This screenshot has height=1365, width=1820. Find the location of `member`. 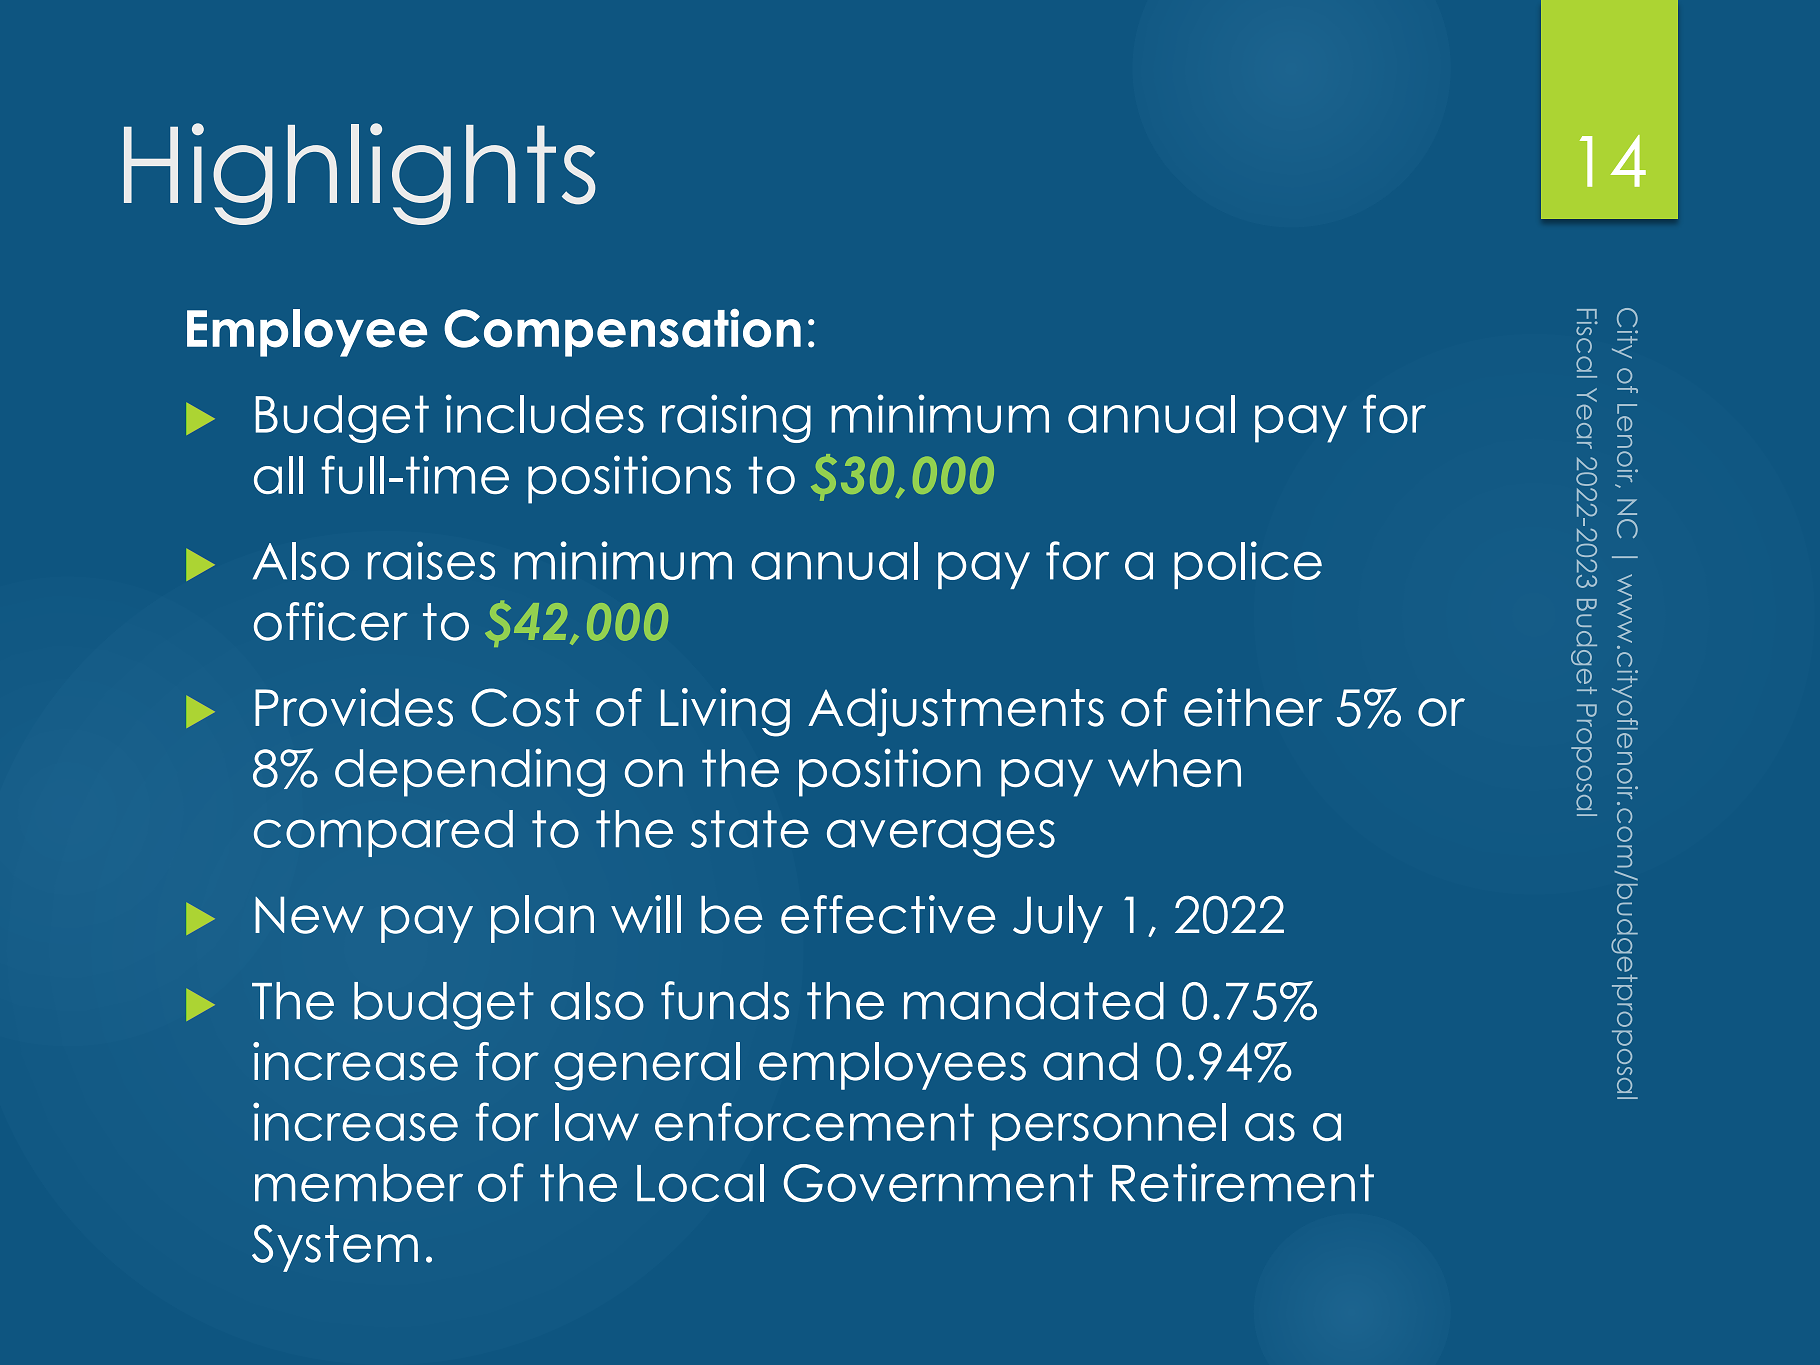

member is located at coordinates (359, 1183).
